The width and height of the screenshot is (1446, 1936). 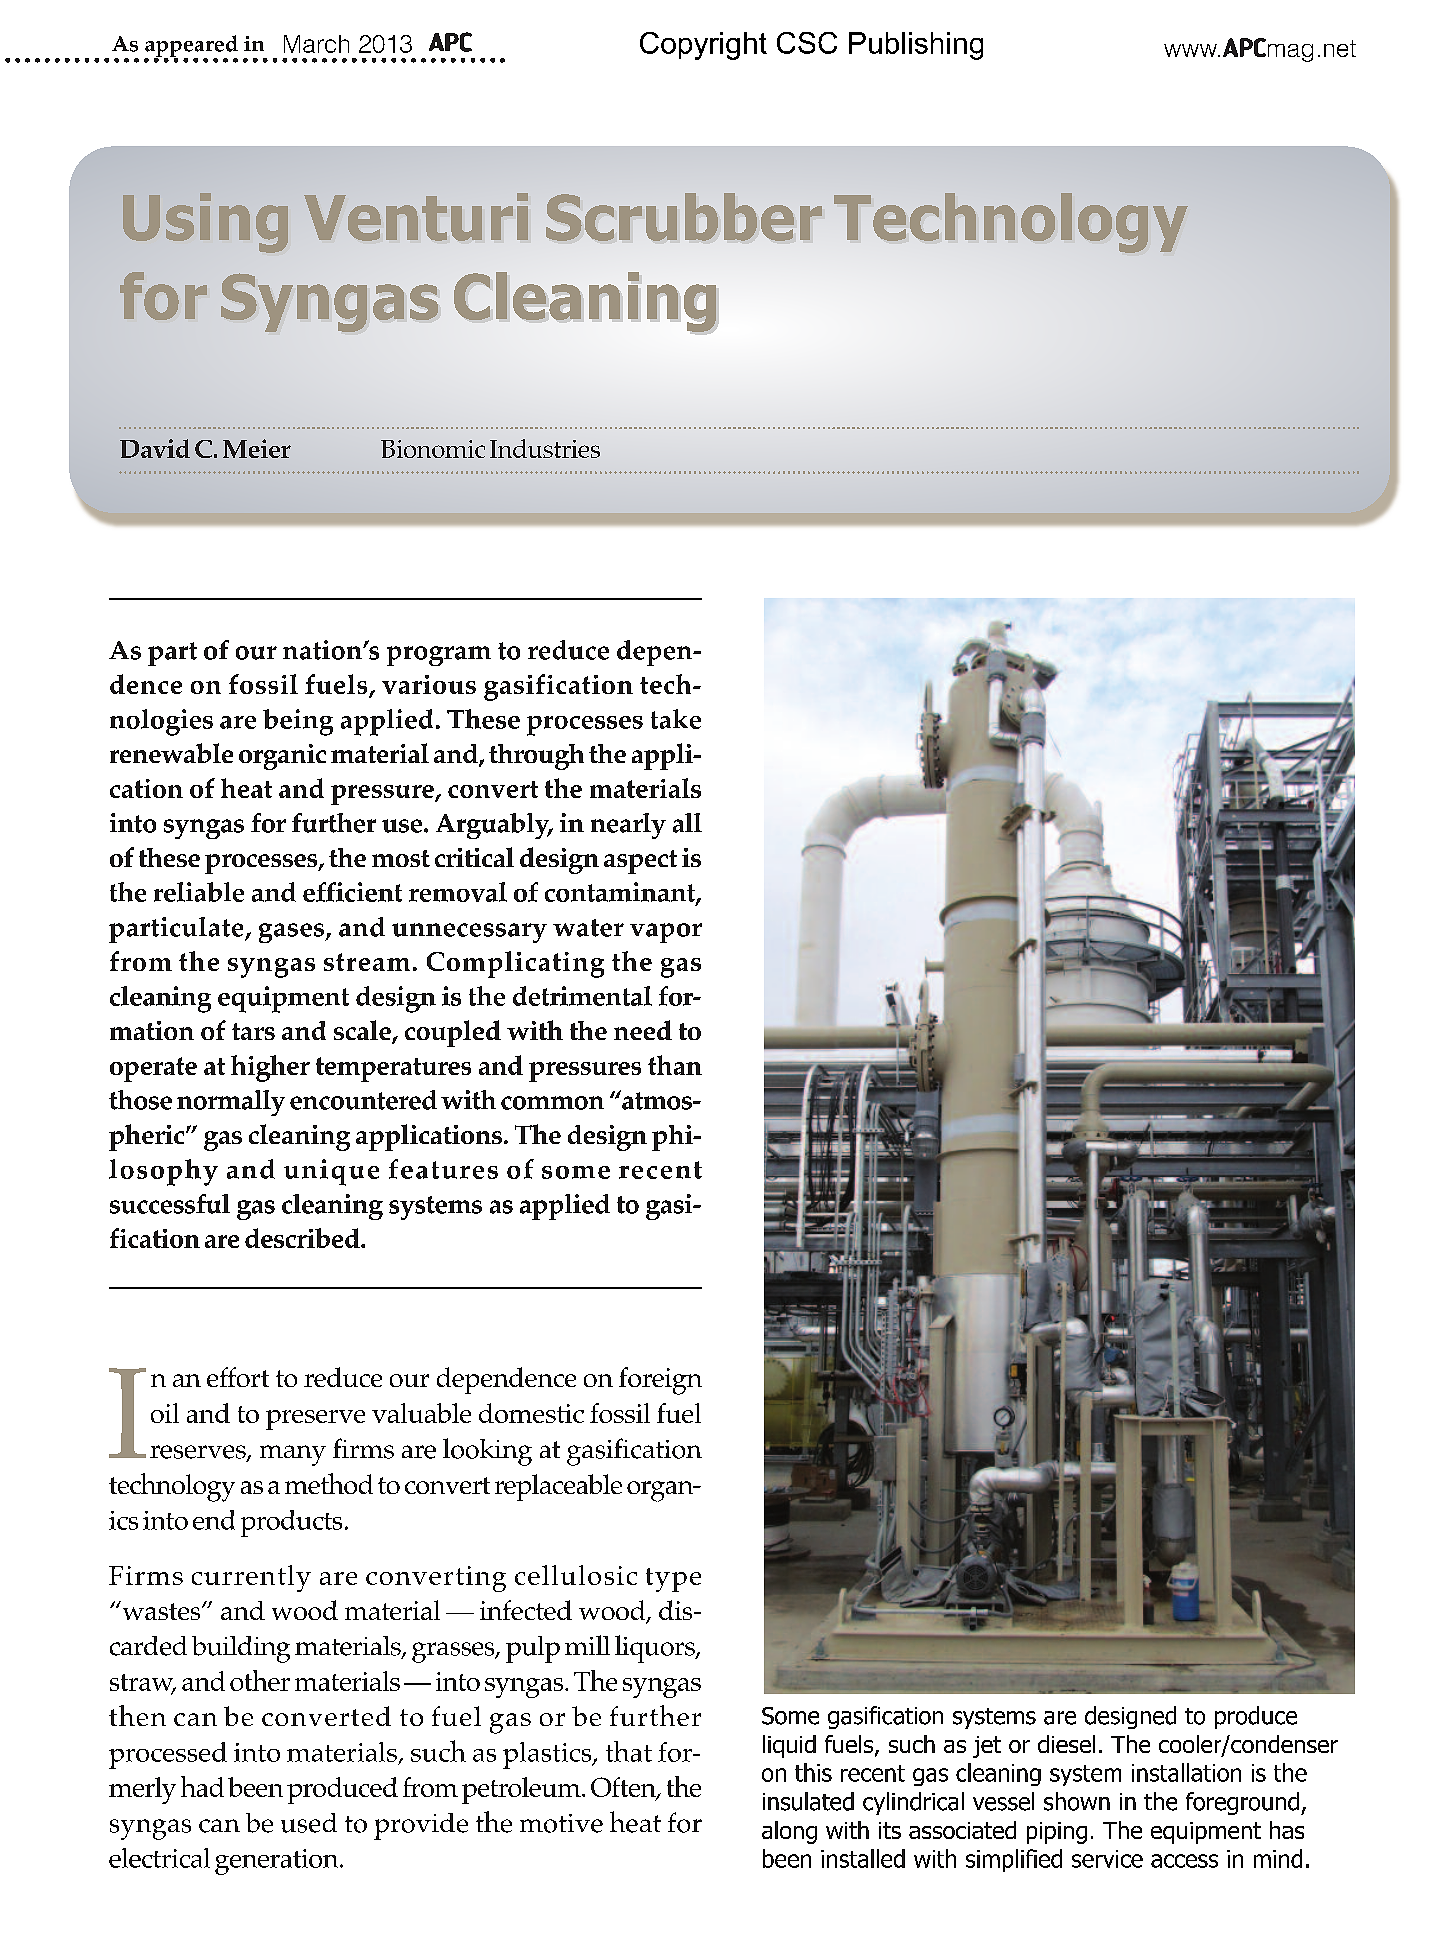 What do you see at coordinates (703, 46) in the screenshot?
I see `Copyright` at bounding box center [703, 46].
